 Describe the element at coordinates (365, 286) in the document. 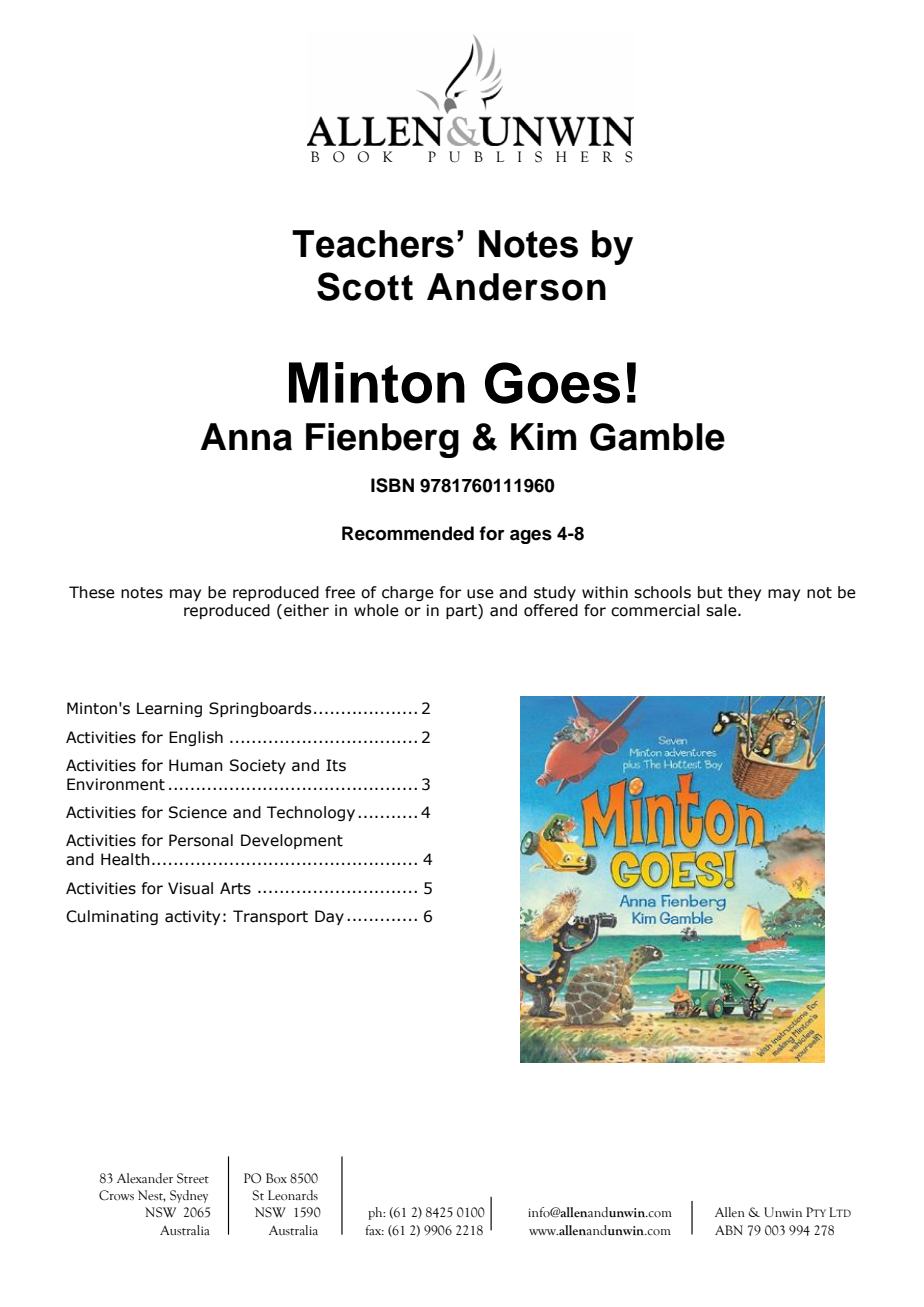

I see `Scott` at that location.
